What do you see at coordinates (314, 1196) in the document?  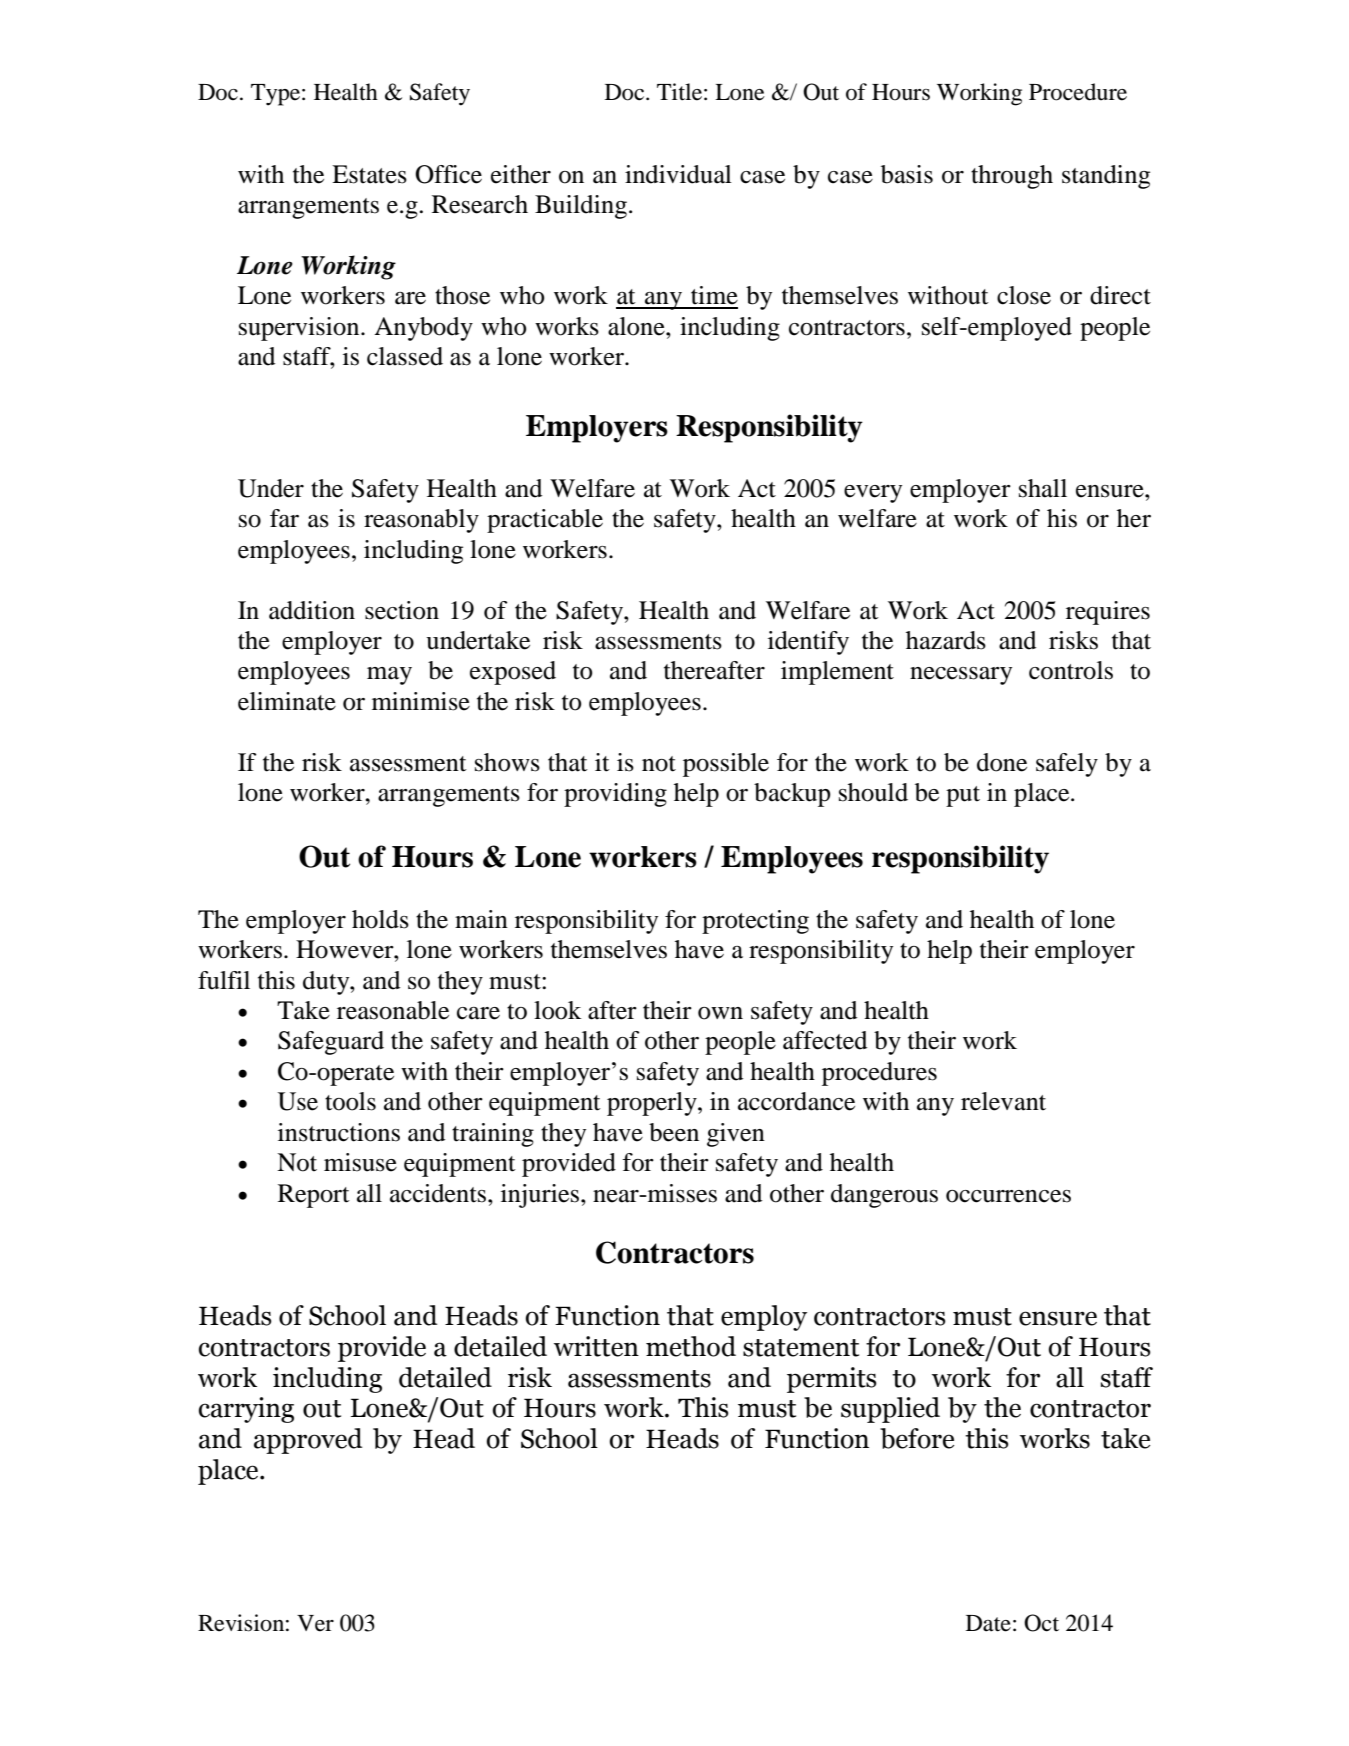 I see `Report` at bounding box center [314, 1196].
